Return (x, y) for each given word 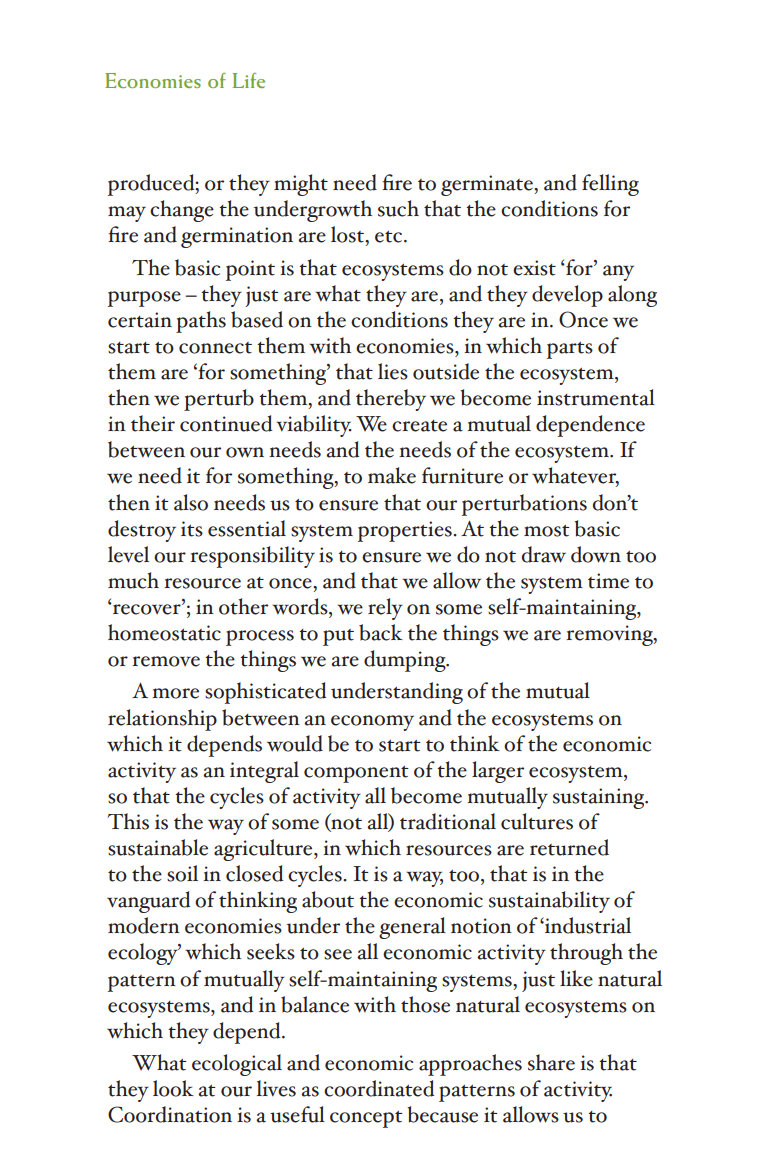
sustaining (600, 798)
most (547, 531)
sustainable (158, 847)
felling (610, 185)
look (173, 1088)
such (398, 208)
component (356, 774)
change (182, 211)
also (191, 502)
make (392, 475)
